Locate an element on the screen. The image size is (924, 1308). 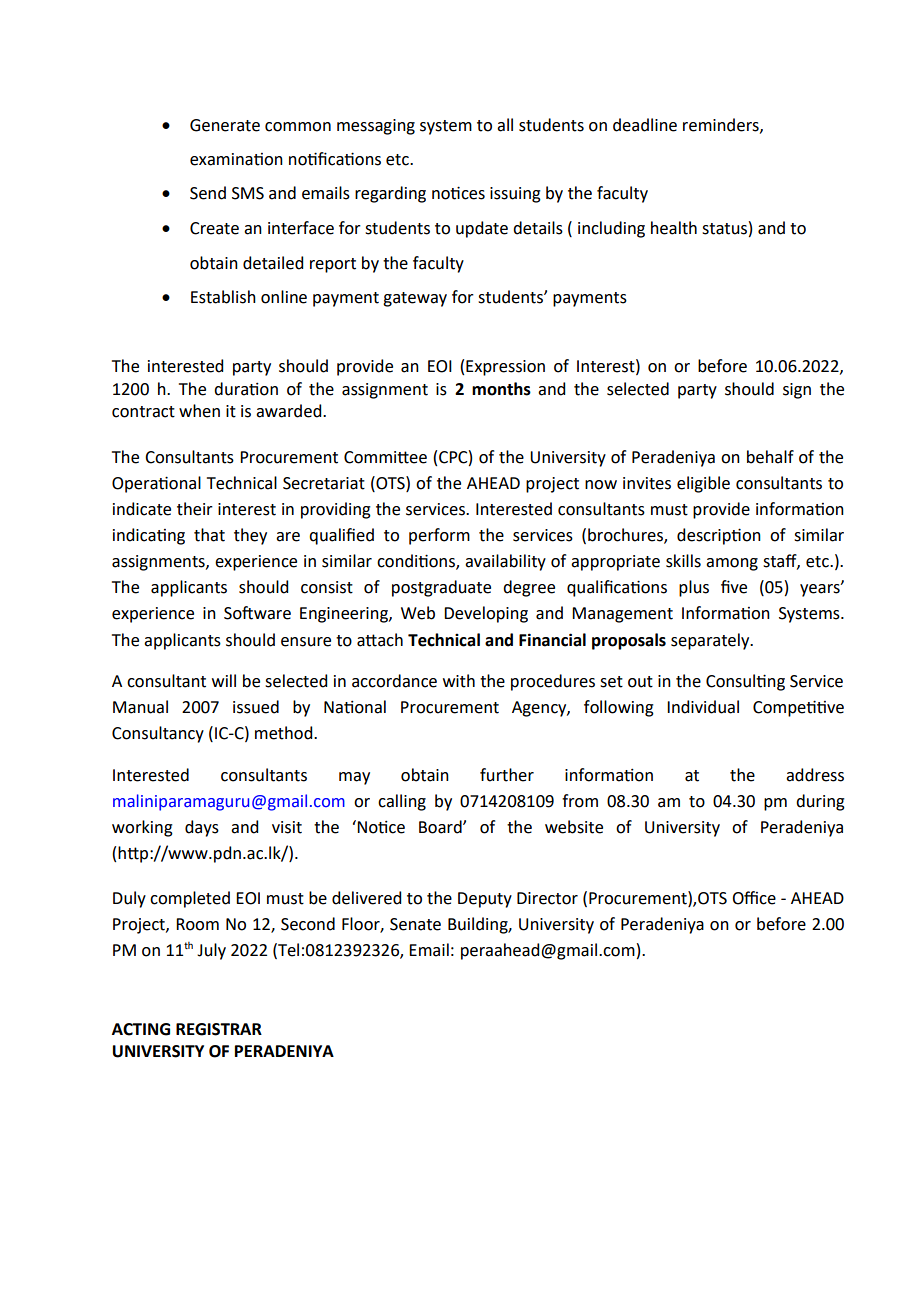
examination is located at coordinates (236, 159).
